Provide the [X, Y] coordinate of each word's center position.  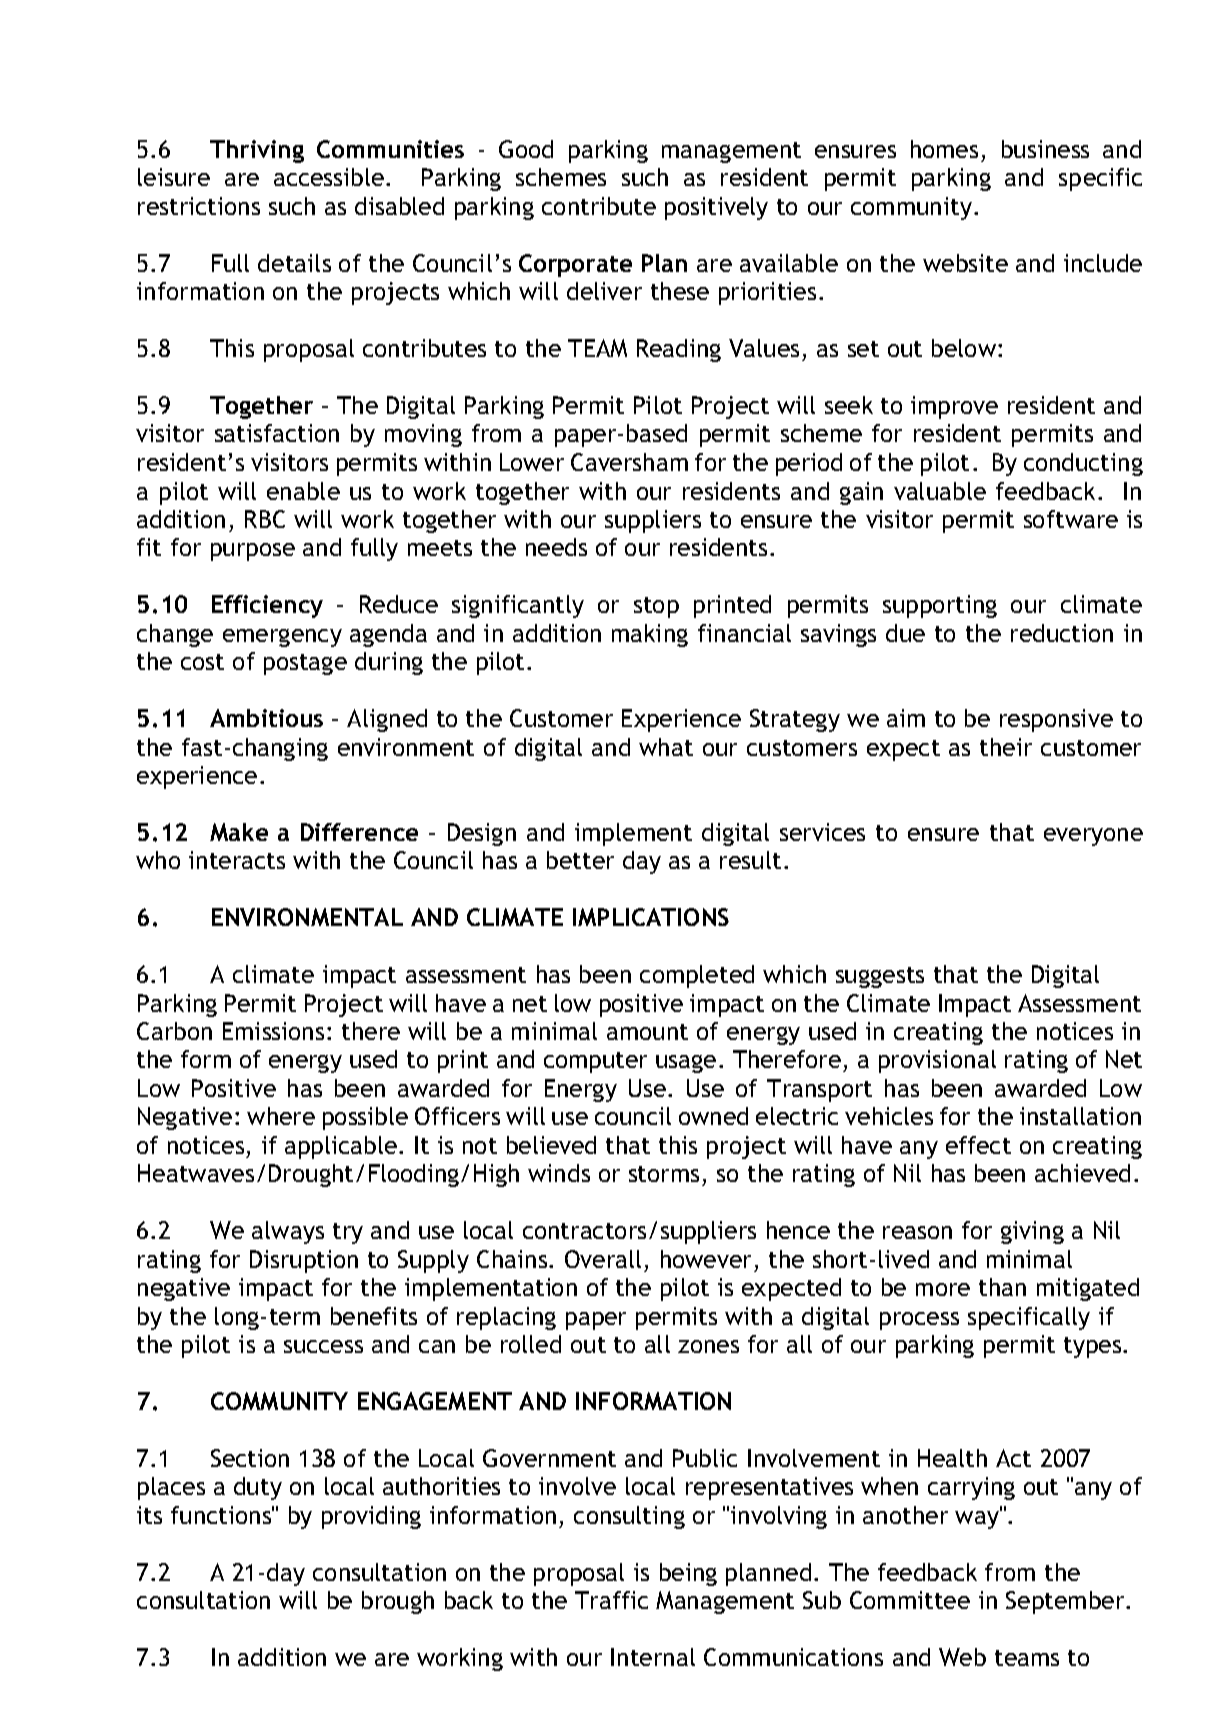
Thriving [257, 151]
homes [944, 149]
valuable [940, 491]
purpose [253, 552]
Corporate [575, 265]
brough [398, 1602]
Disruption [304, 1261]
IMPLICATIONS [651, 917]
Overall [603, 1259]
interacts [237, 860]
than [1002, 1287]
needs [556, 547]
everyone [1093, 837]
